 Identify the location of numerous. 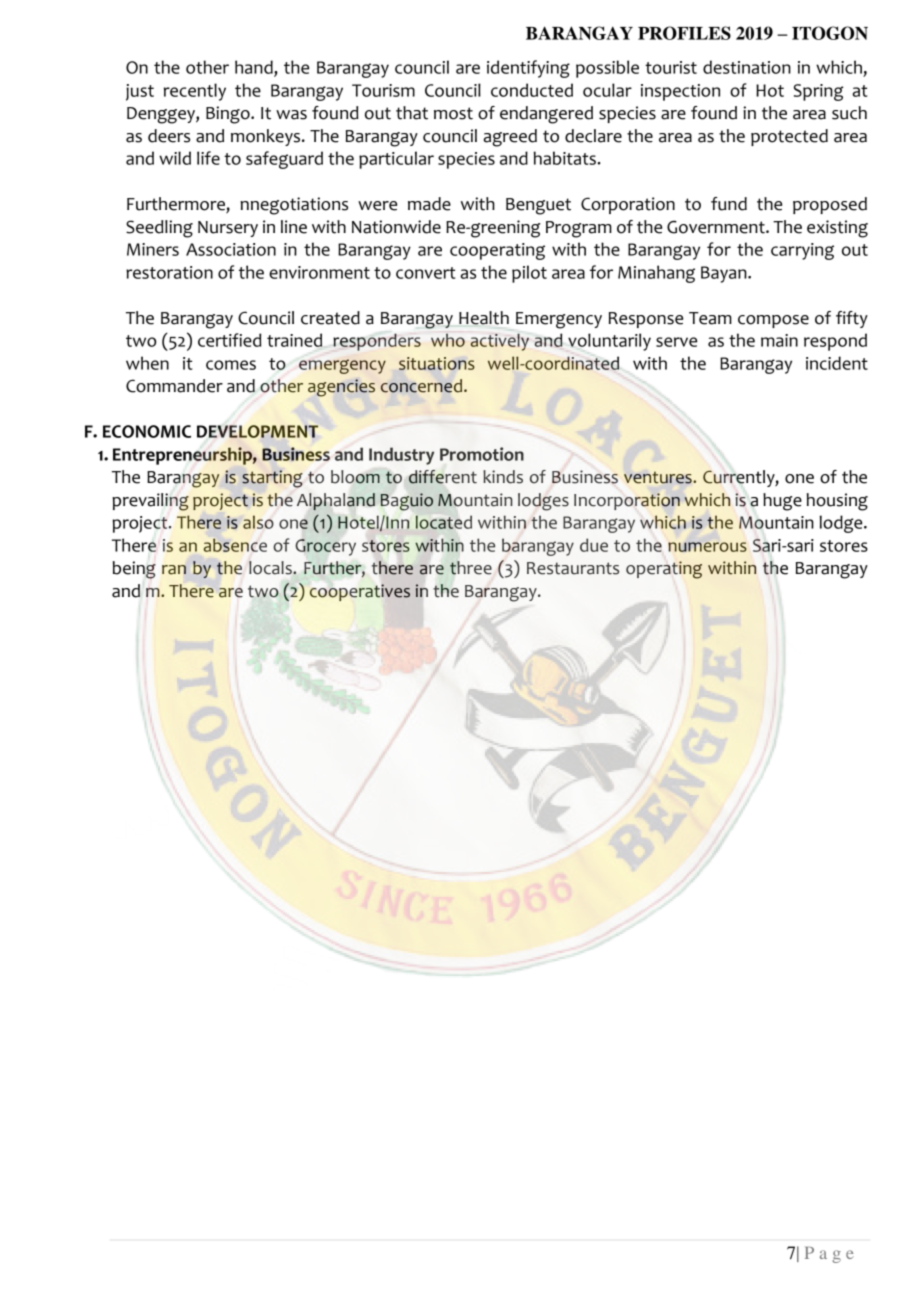
(707, 547).
